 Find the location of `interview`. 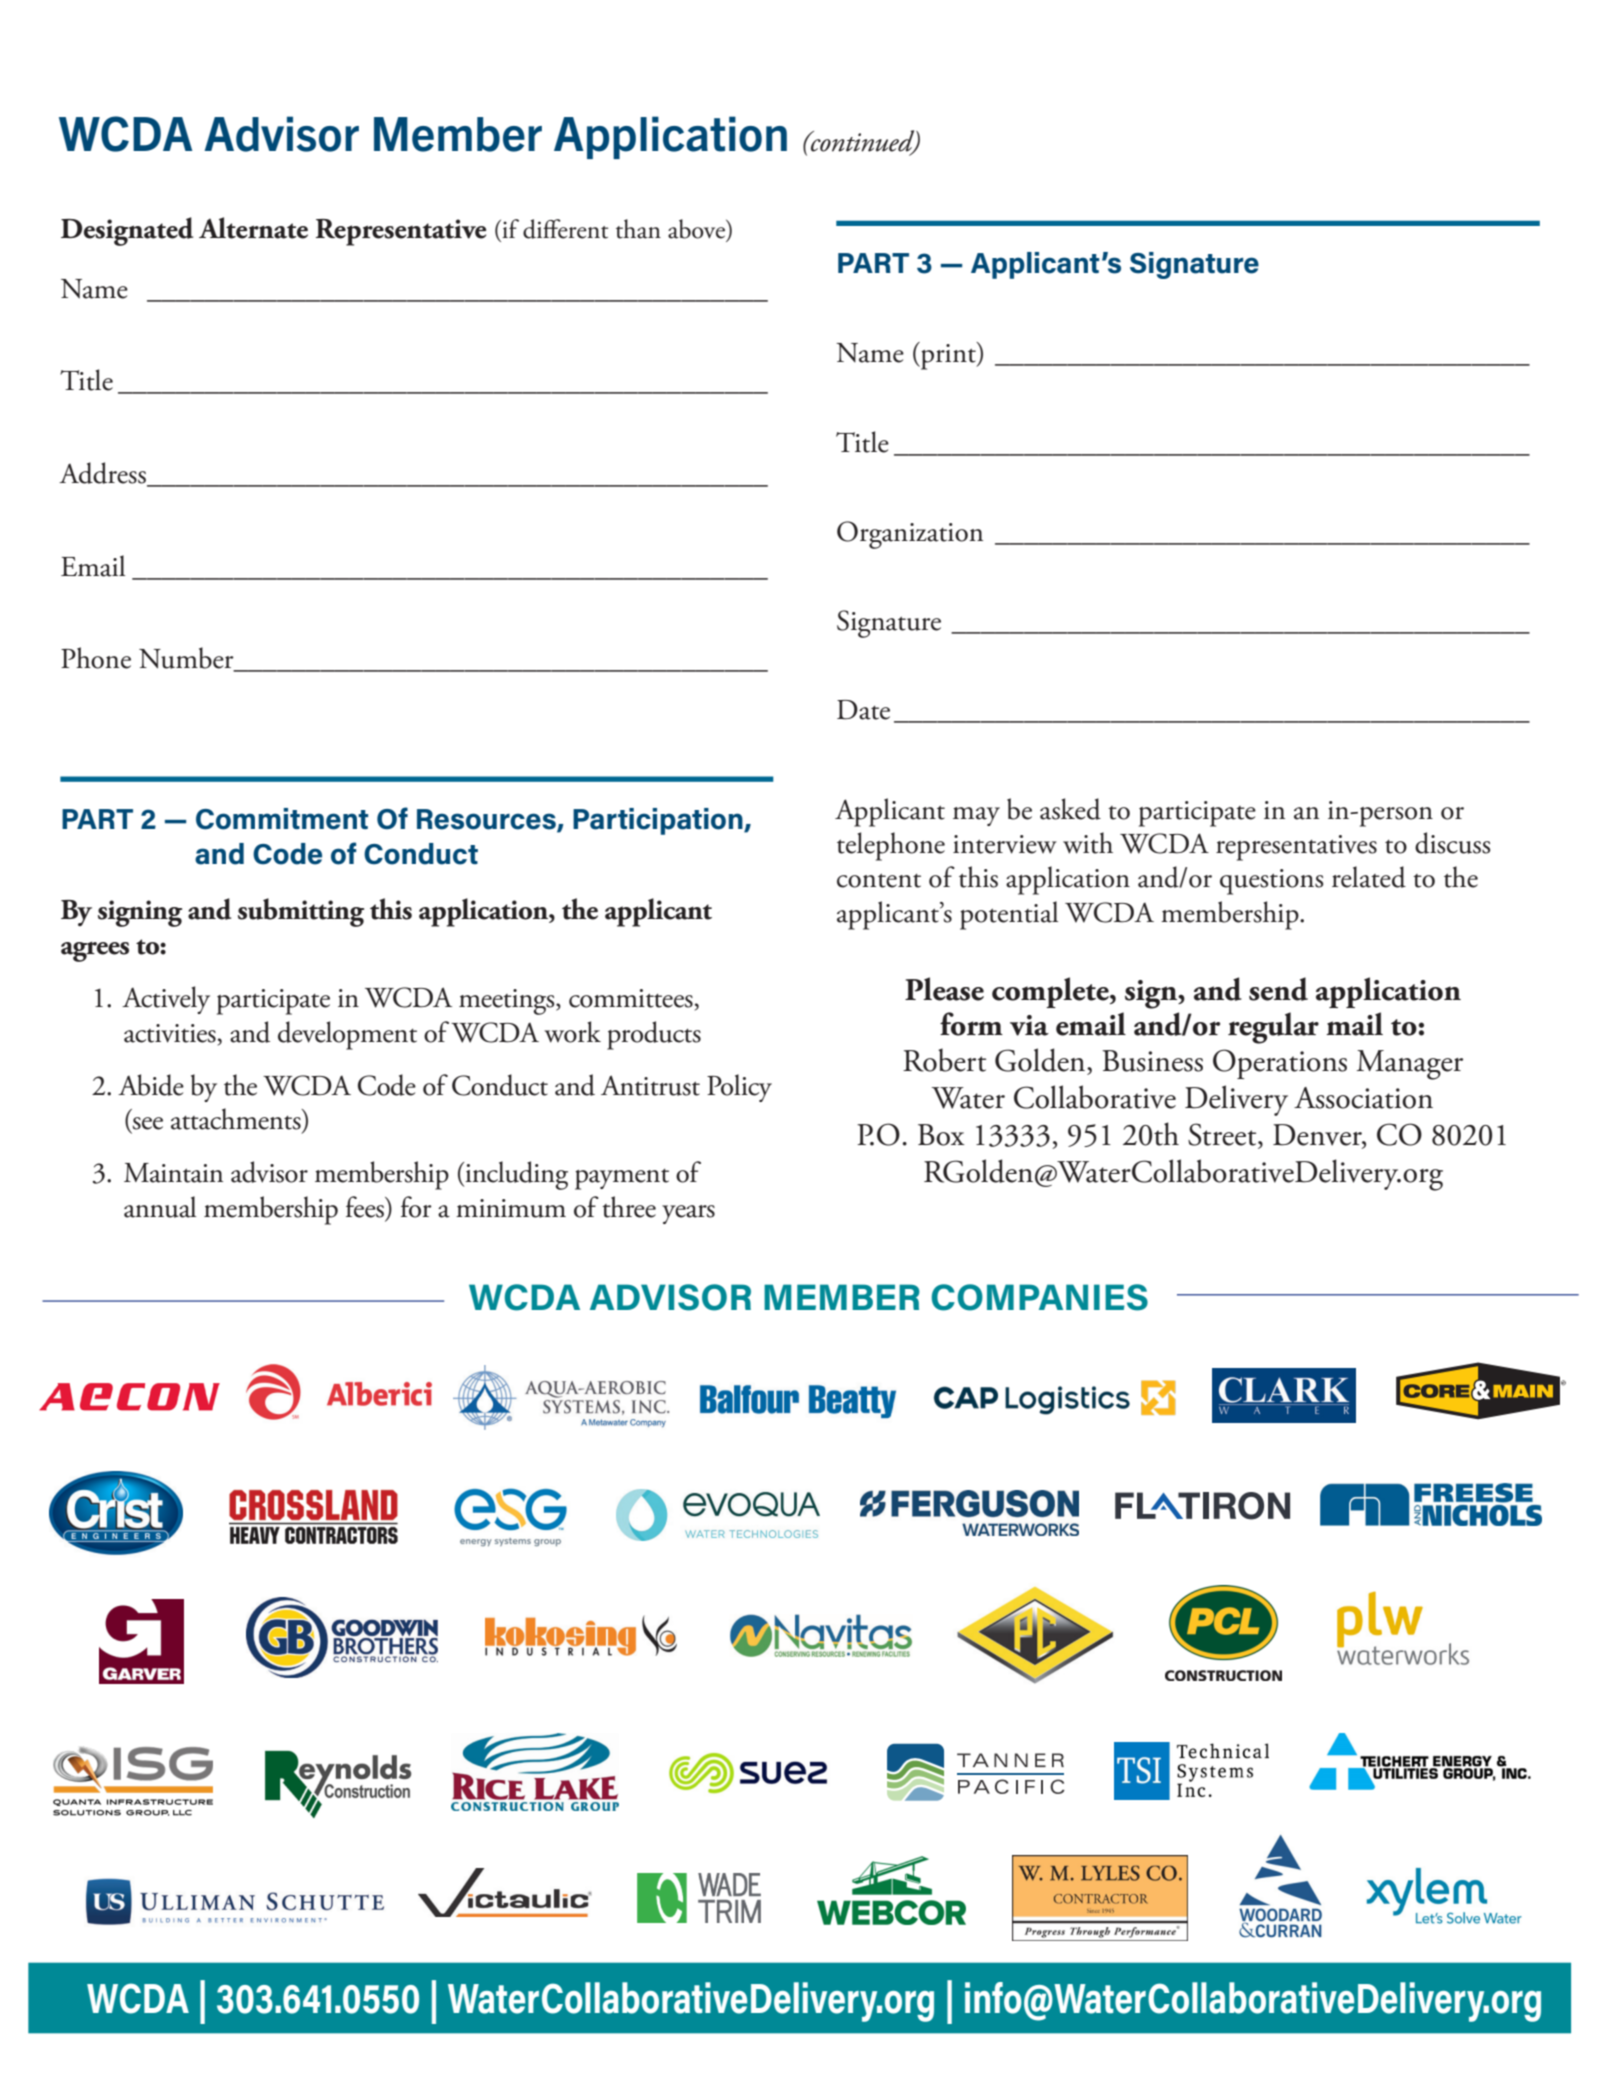

interview is located at coordinates (1005, 844).
